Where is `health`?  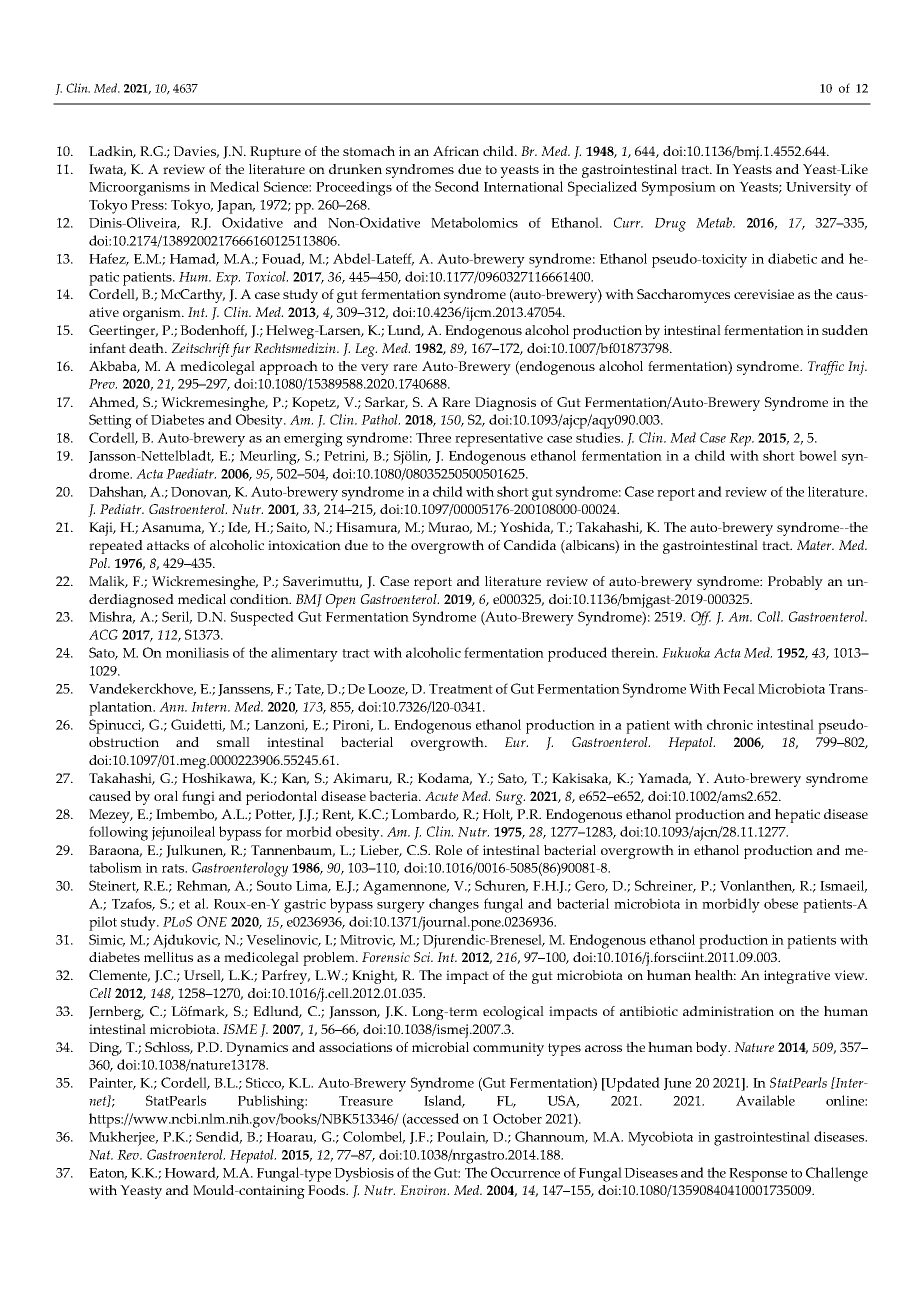 health is located at coordinates (715, 975).
